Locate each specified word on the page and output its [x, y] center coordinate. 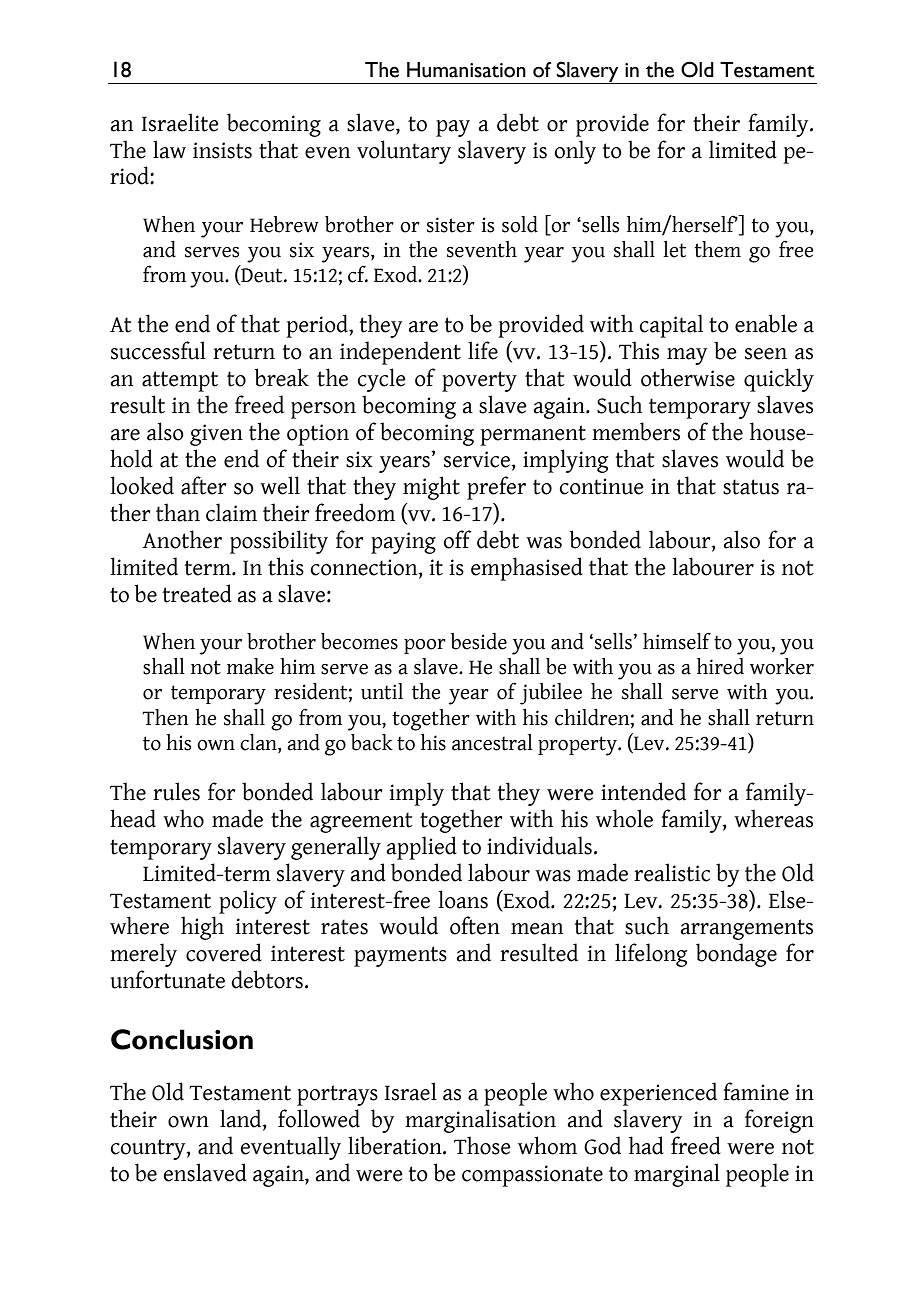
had [646, 1145]
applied [422, 848]
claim [231, 512]
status [751, 487]
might [431, 488]
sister [451, 225]
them [717, 249]
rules [176, 791]
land [242, 1119]
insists [222, 150]
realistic [672, 872]
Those [482, 1145]
